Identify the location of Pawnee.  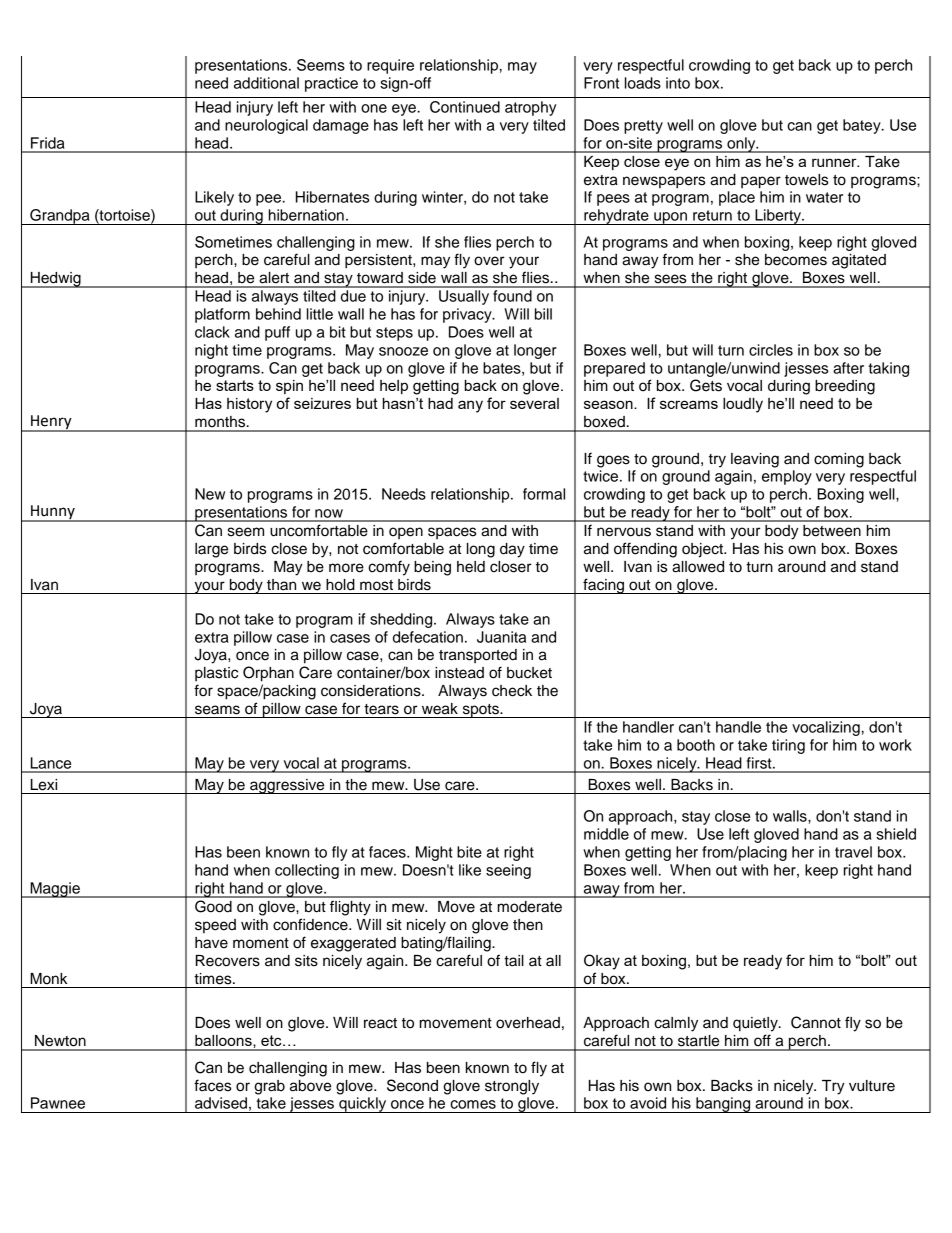
(58, 1103).
